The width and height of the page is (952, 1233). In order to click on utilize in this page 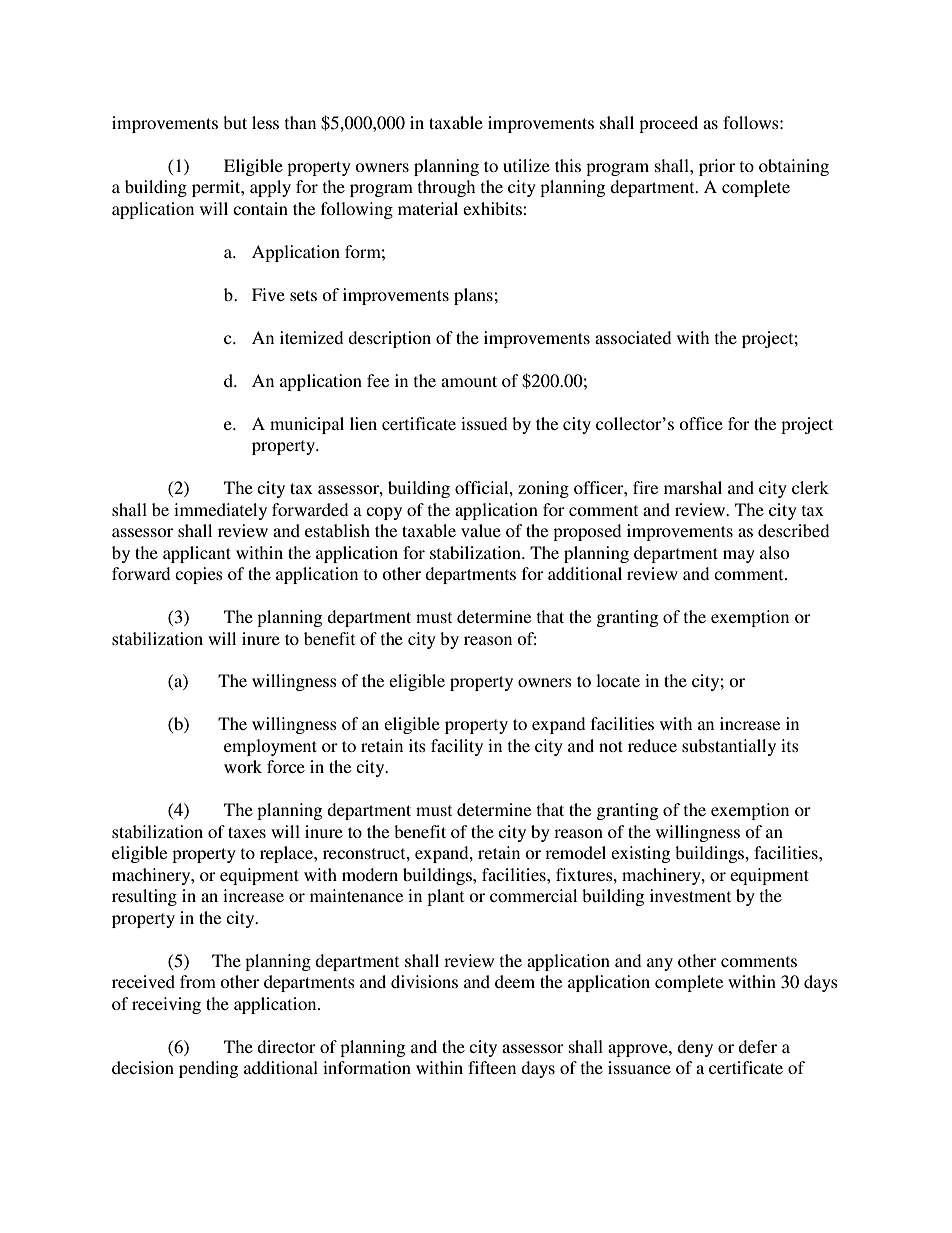, I will do `click(526, 165)`.
